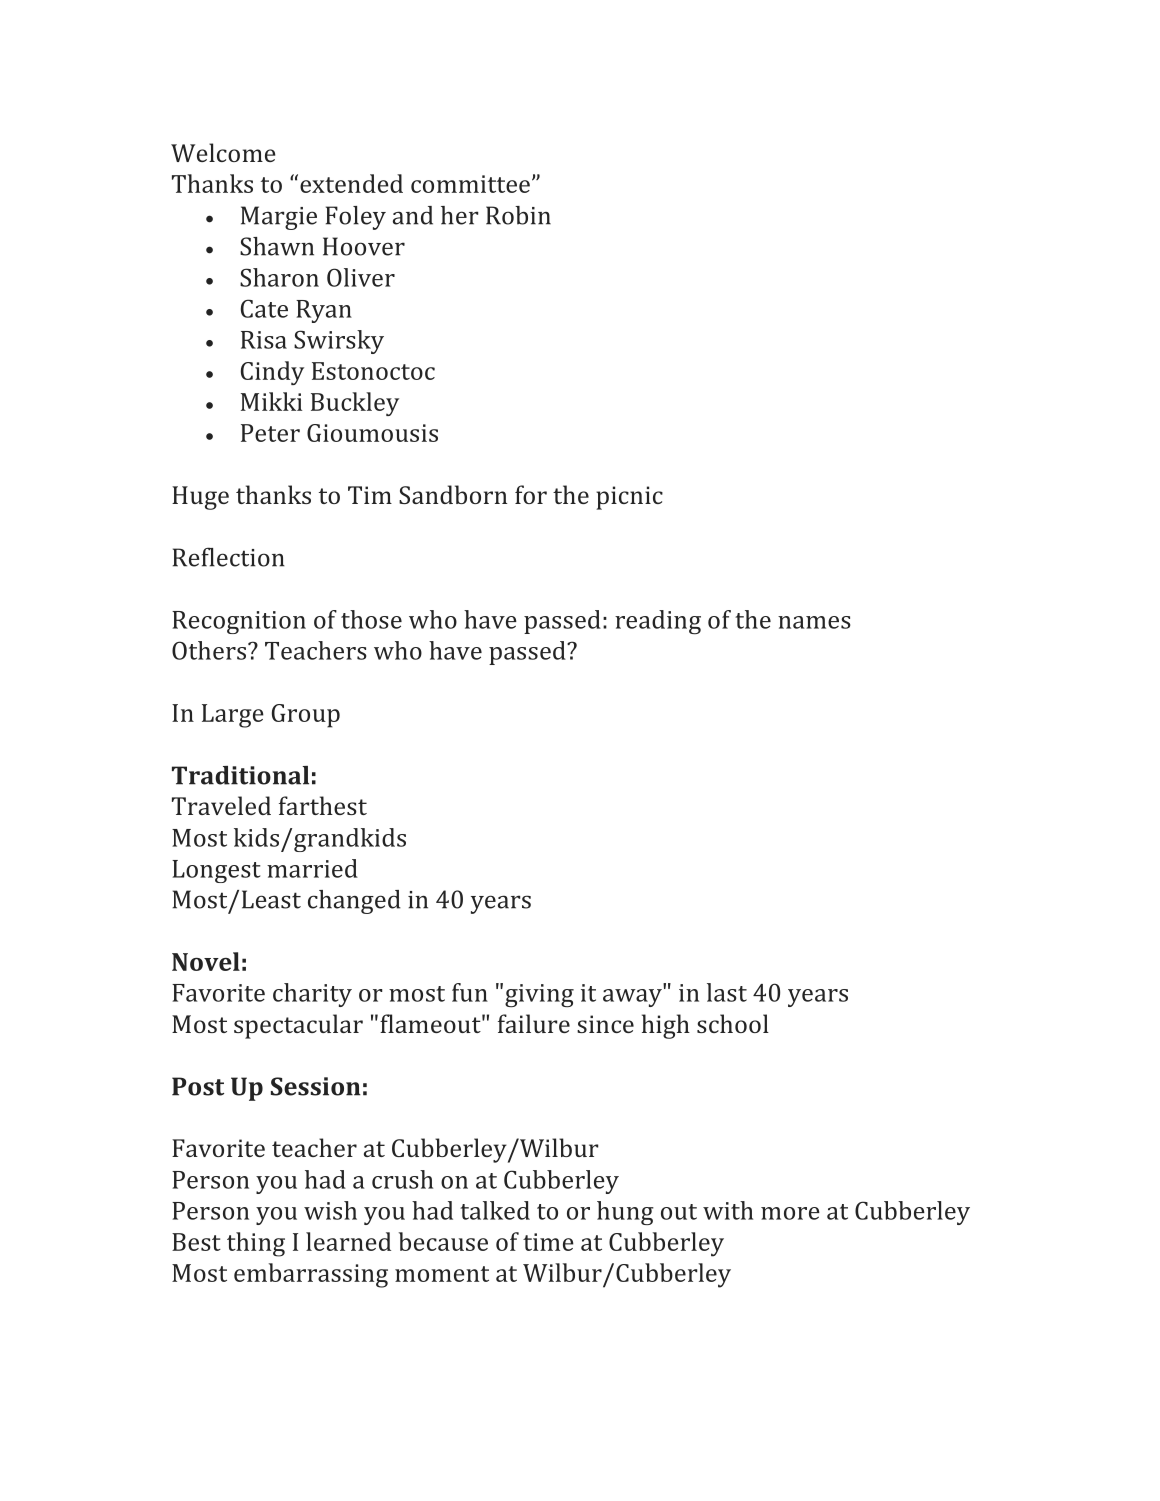 This page has height=1501, width=1160. I want to click on those, so click(371, 619).
